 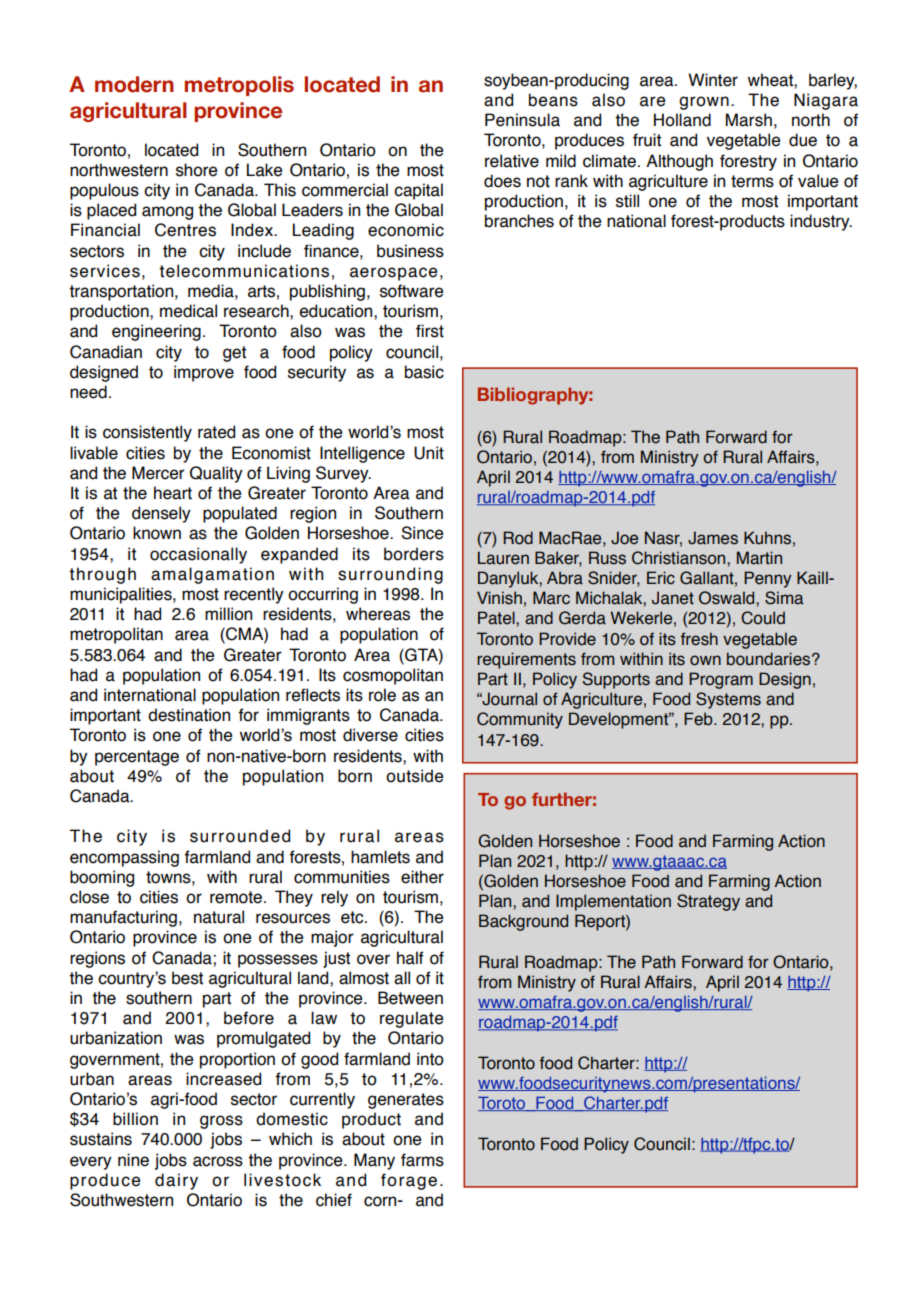 I want to click on Marsh, so click(x=749, y=120).
